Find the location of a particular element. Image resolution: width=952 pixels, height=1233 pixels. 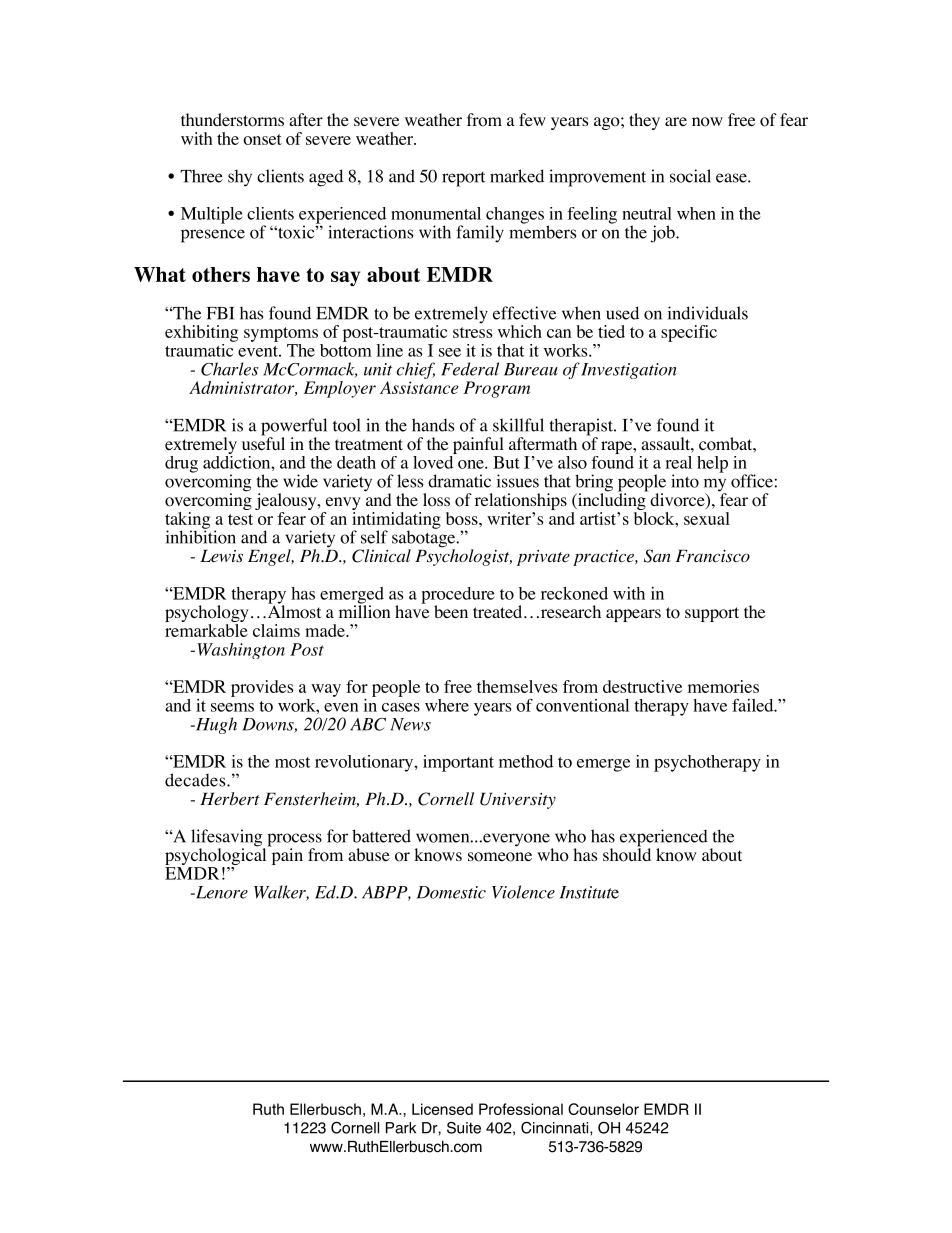

social is located at coordinates (690, 176).
